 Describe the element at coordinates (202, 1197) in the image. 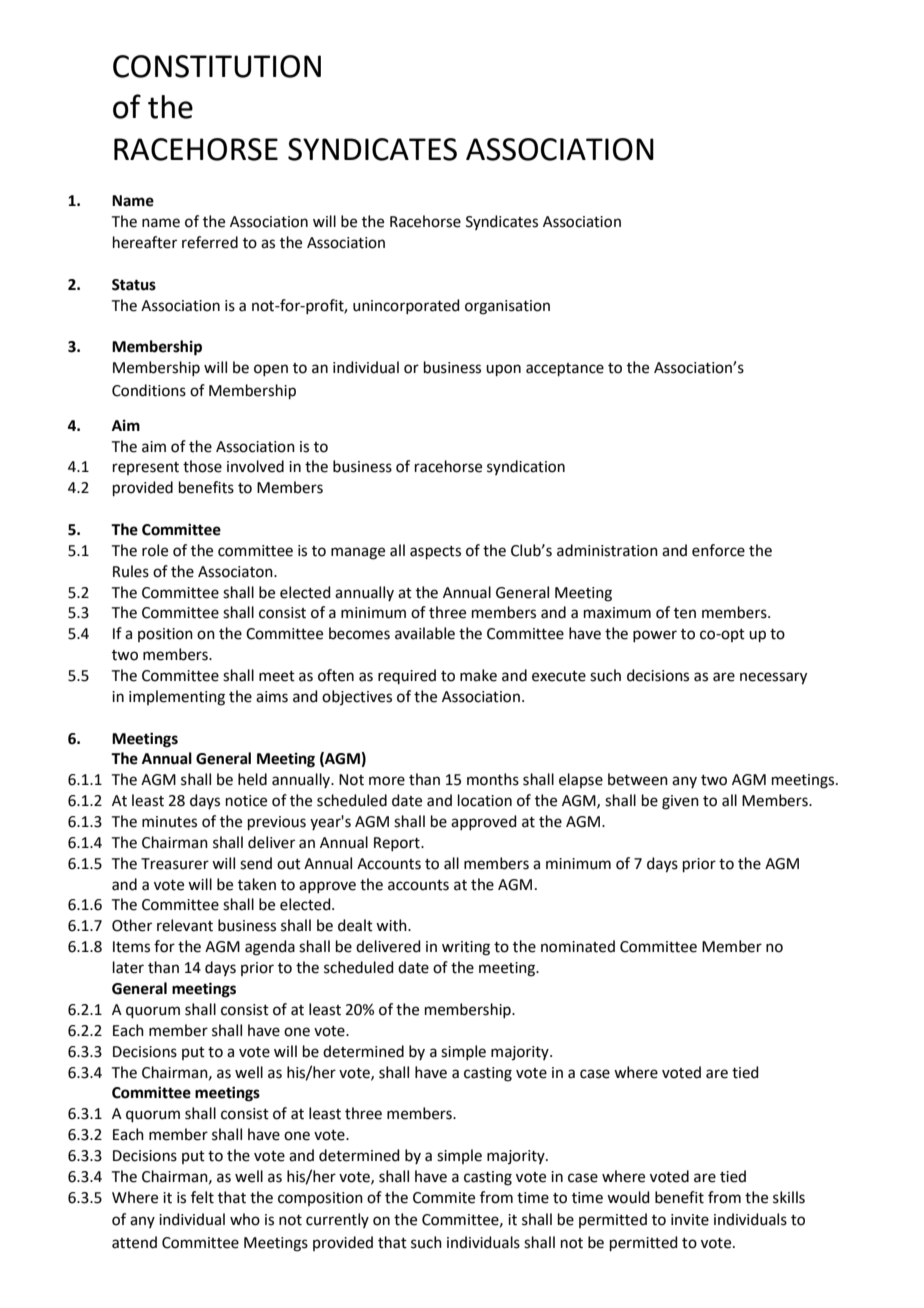

I see `felt` at that location.
